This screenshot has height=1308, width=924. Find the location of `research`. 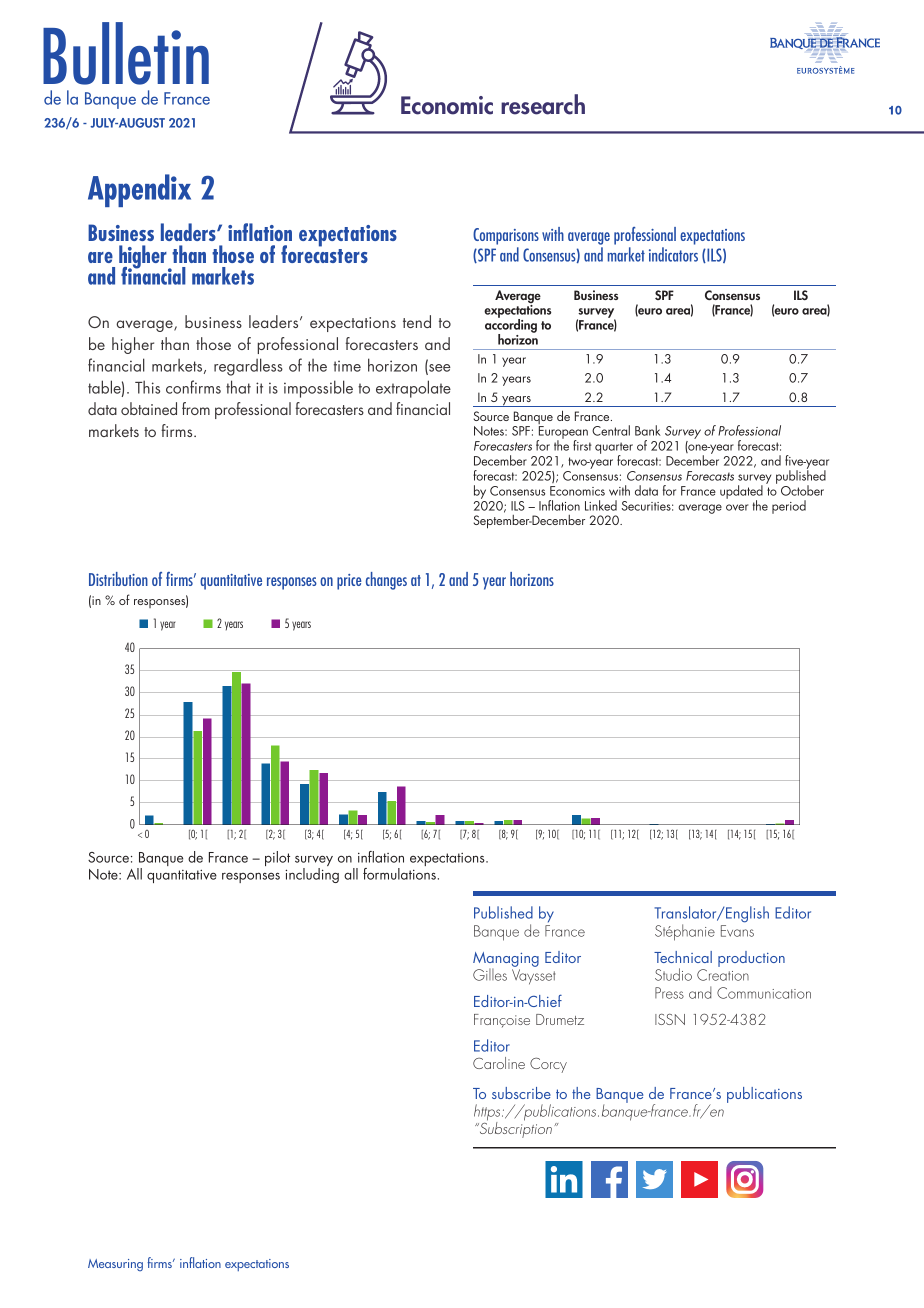

research is located at coordinates (543, 104).
